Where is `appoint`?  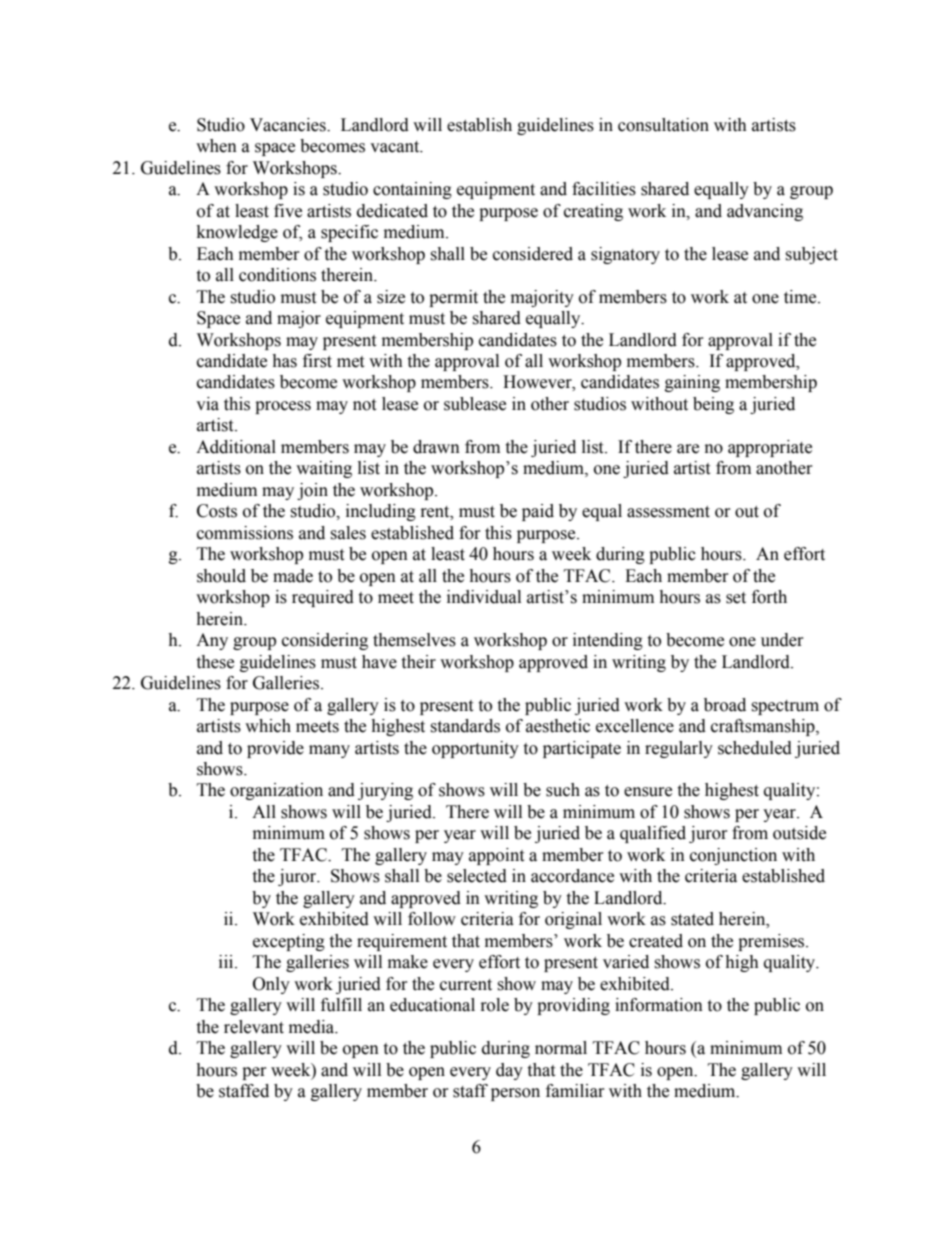
appoint is located at coordinates (496, 856).
